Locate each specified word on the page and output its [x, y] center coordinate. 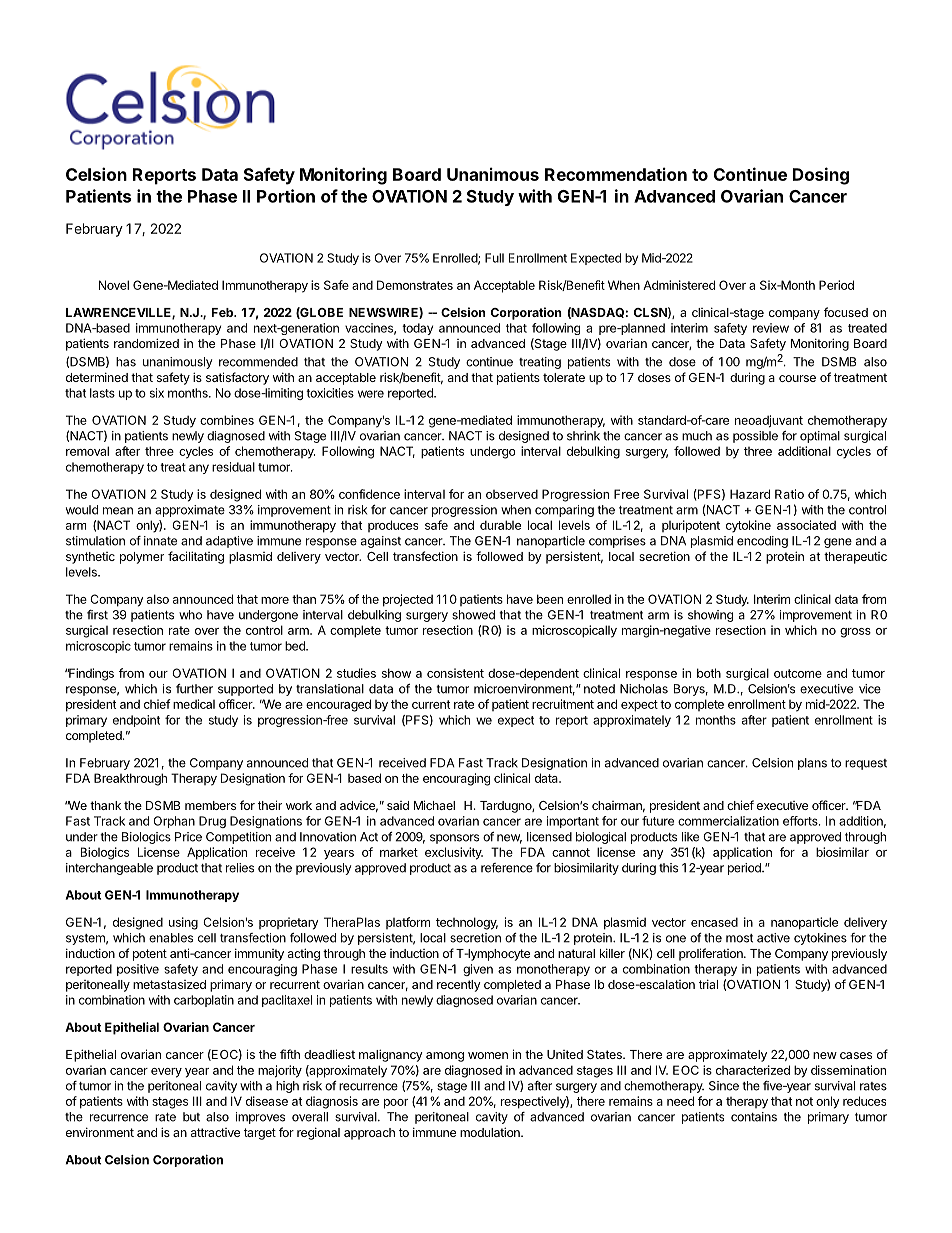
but [191, 1117]
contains [754, 1117]
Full [494, 258]
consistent [455, 673]
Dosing [821, 176]
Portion [286, 196]
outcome [798, 673]
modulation [491, 1132]
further [194, 689]
